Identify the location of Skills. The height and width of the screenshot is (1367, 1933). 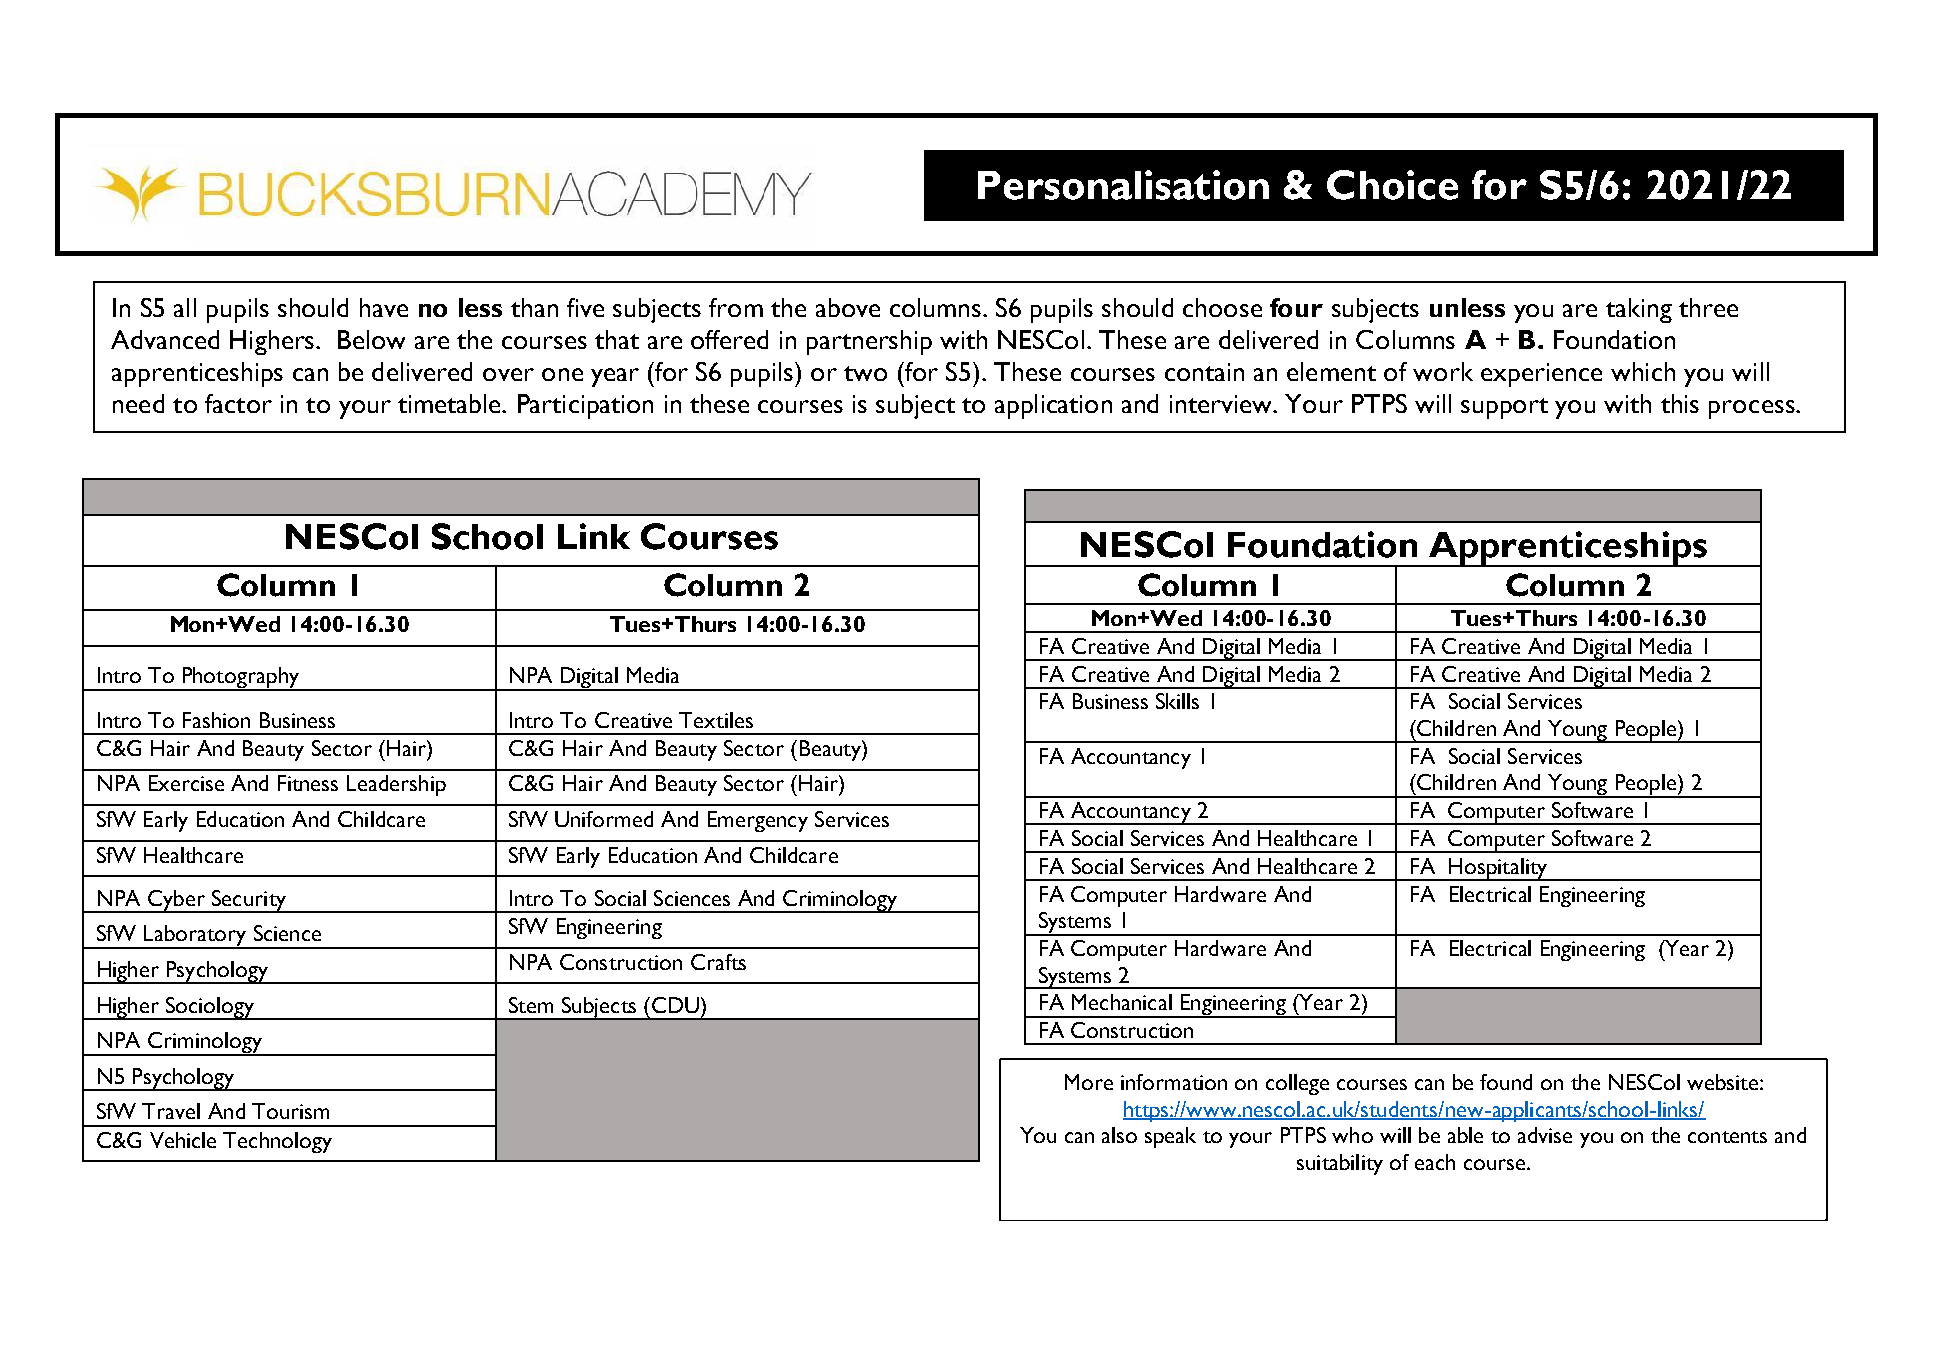
(1177, 701).
